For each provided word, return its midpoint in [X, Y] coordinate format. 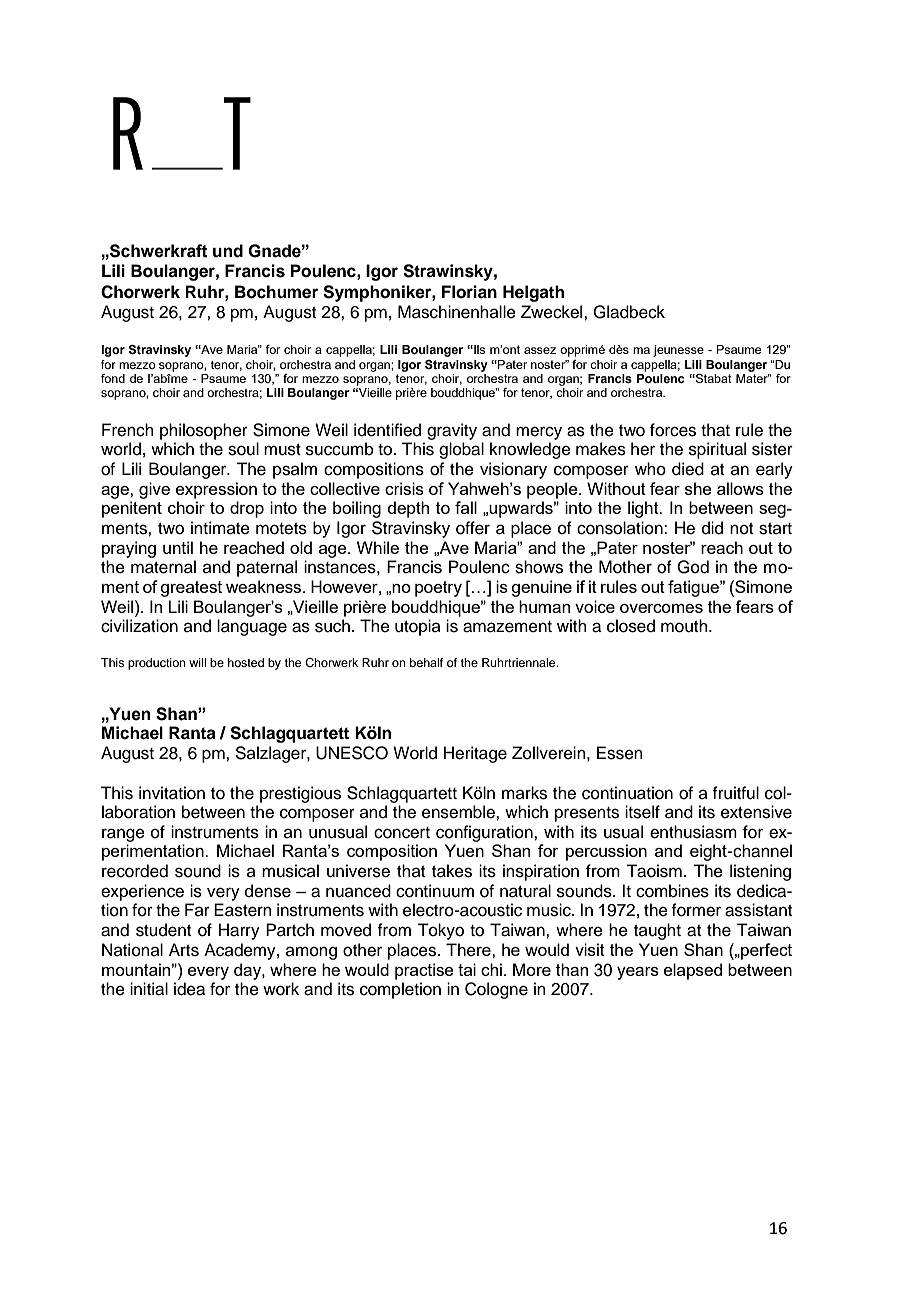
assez [540, 350]
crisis [404, 488]
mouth [685, 626]
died [688, 469]
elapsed [693, 971]
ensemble [459, 812]
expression [216, 490]
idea [189, 989]
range [123, 835]
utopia [418, 627]
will [197, 662]
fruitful [735, 793]
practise [424, 971]
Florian [469, 292]
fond [113, 378]
